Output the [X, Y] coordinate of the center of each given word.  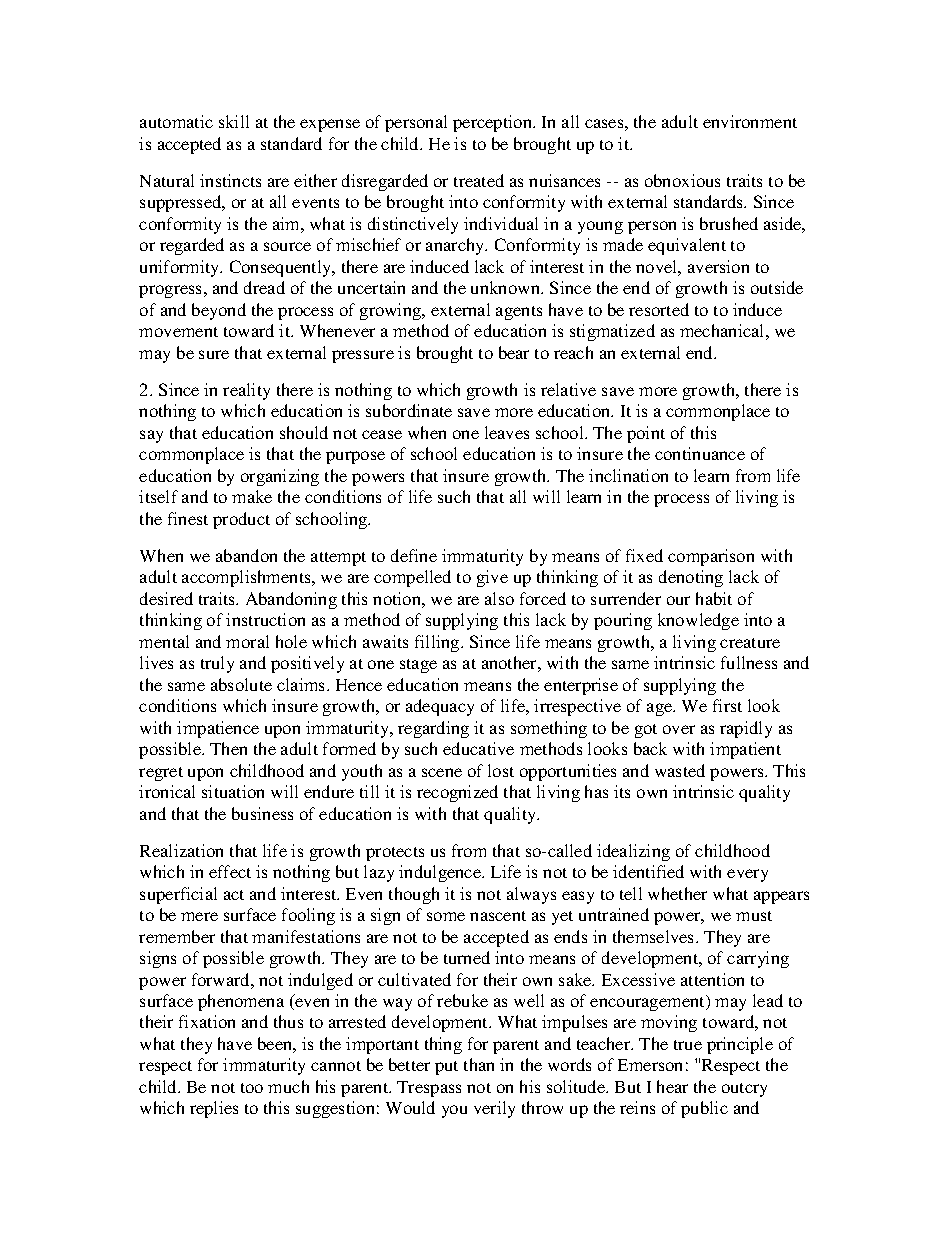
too [252, 1088]
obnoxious [682, 180]
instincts [230, 180]
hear [672, 1086]
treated [479, 180]
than [479, 1064]
